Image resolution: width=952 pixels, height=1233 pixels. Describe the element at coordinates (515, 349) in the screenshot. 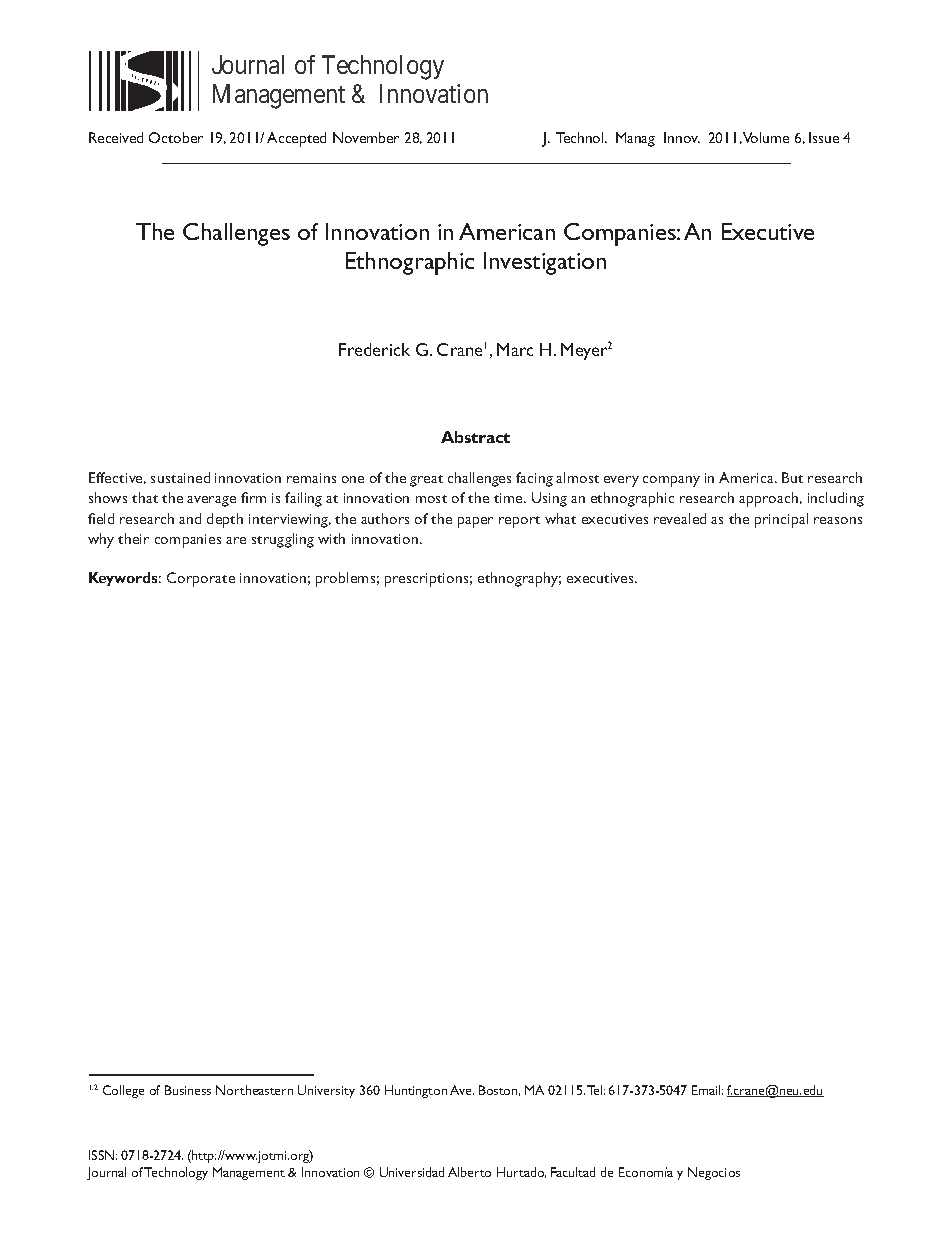

I see `Marc` at that location.
